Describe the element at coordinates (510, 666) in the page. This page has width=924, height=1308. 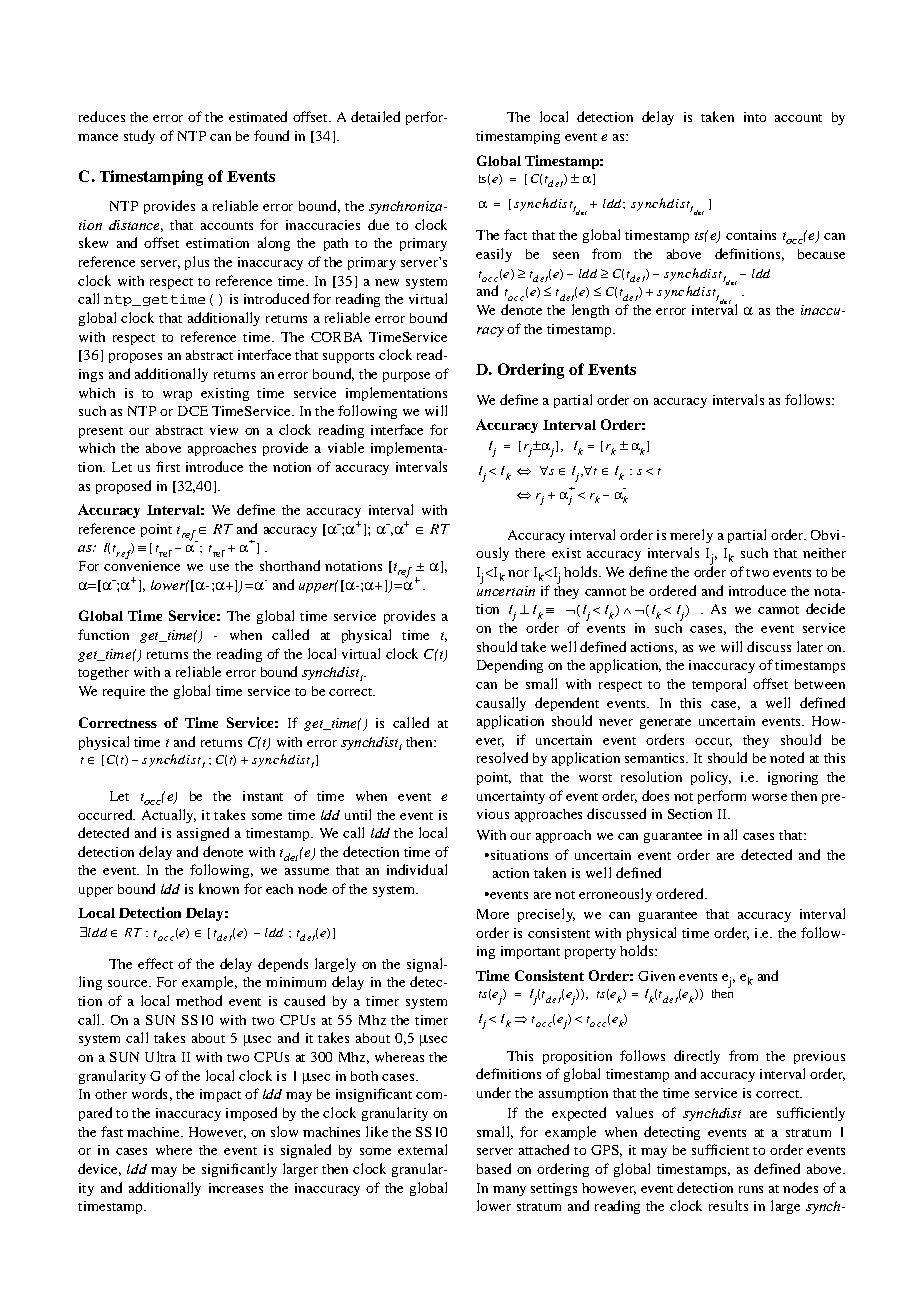
I see `Depending` at that location.
